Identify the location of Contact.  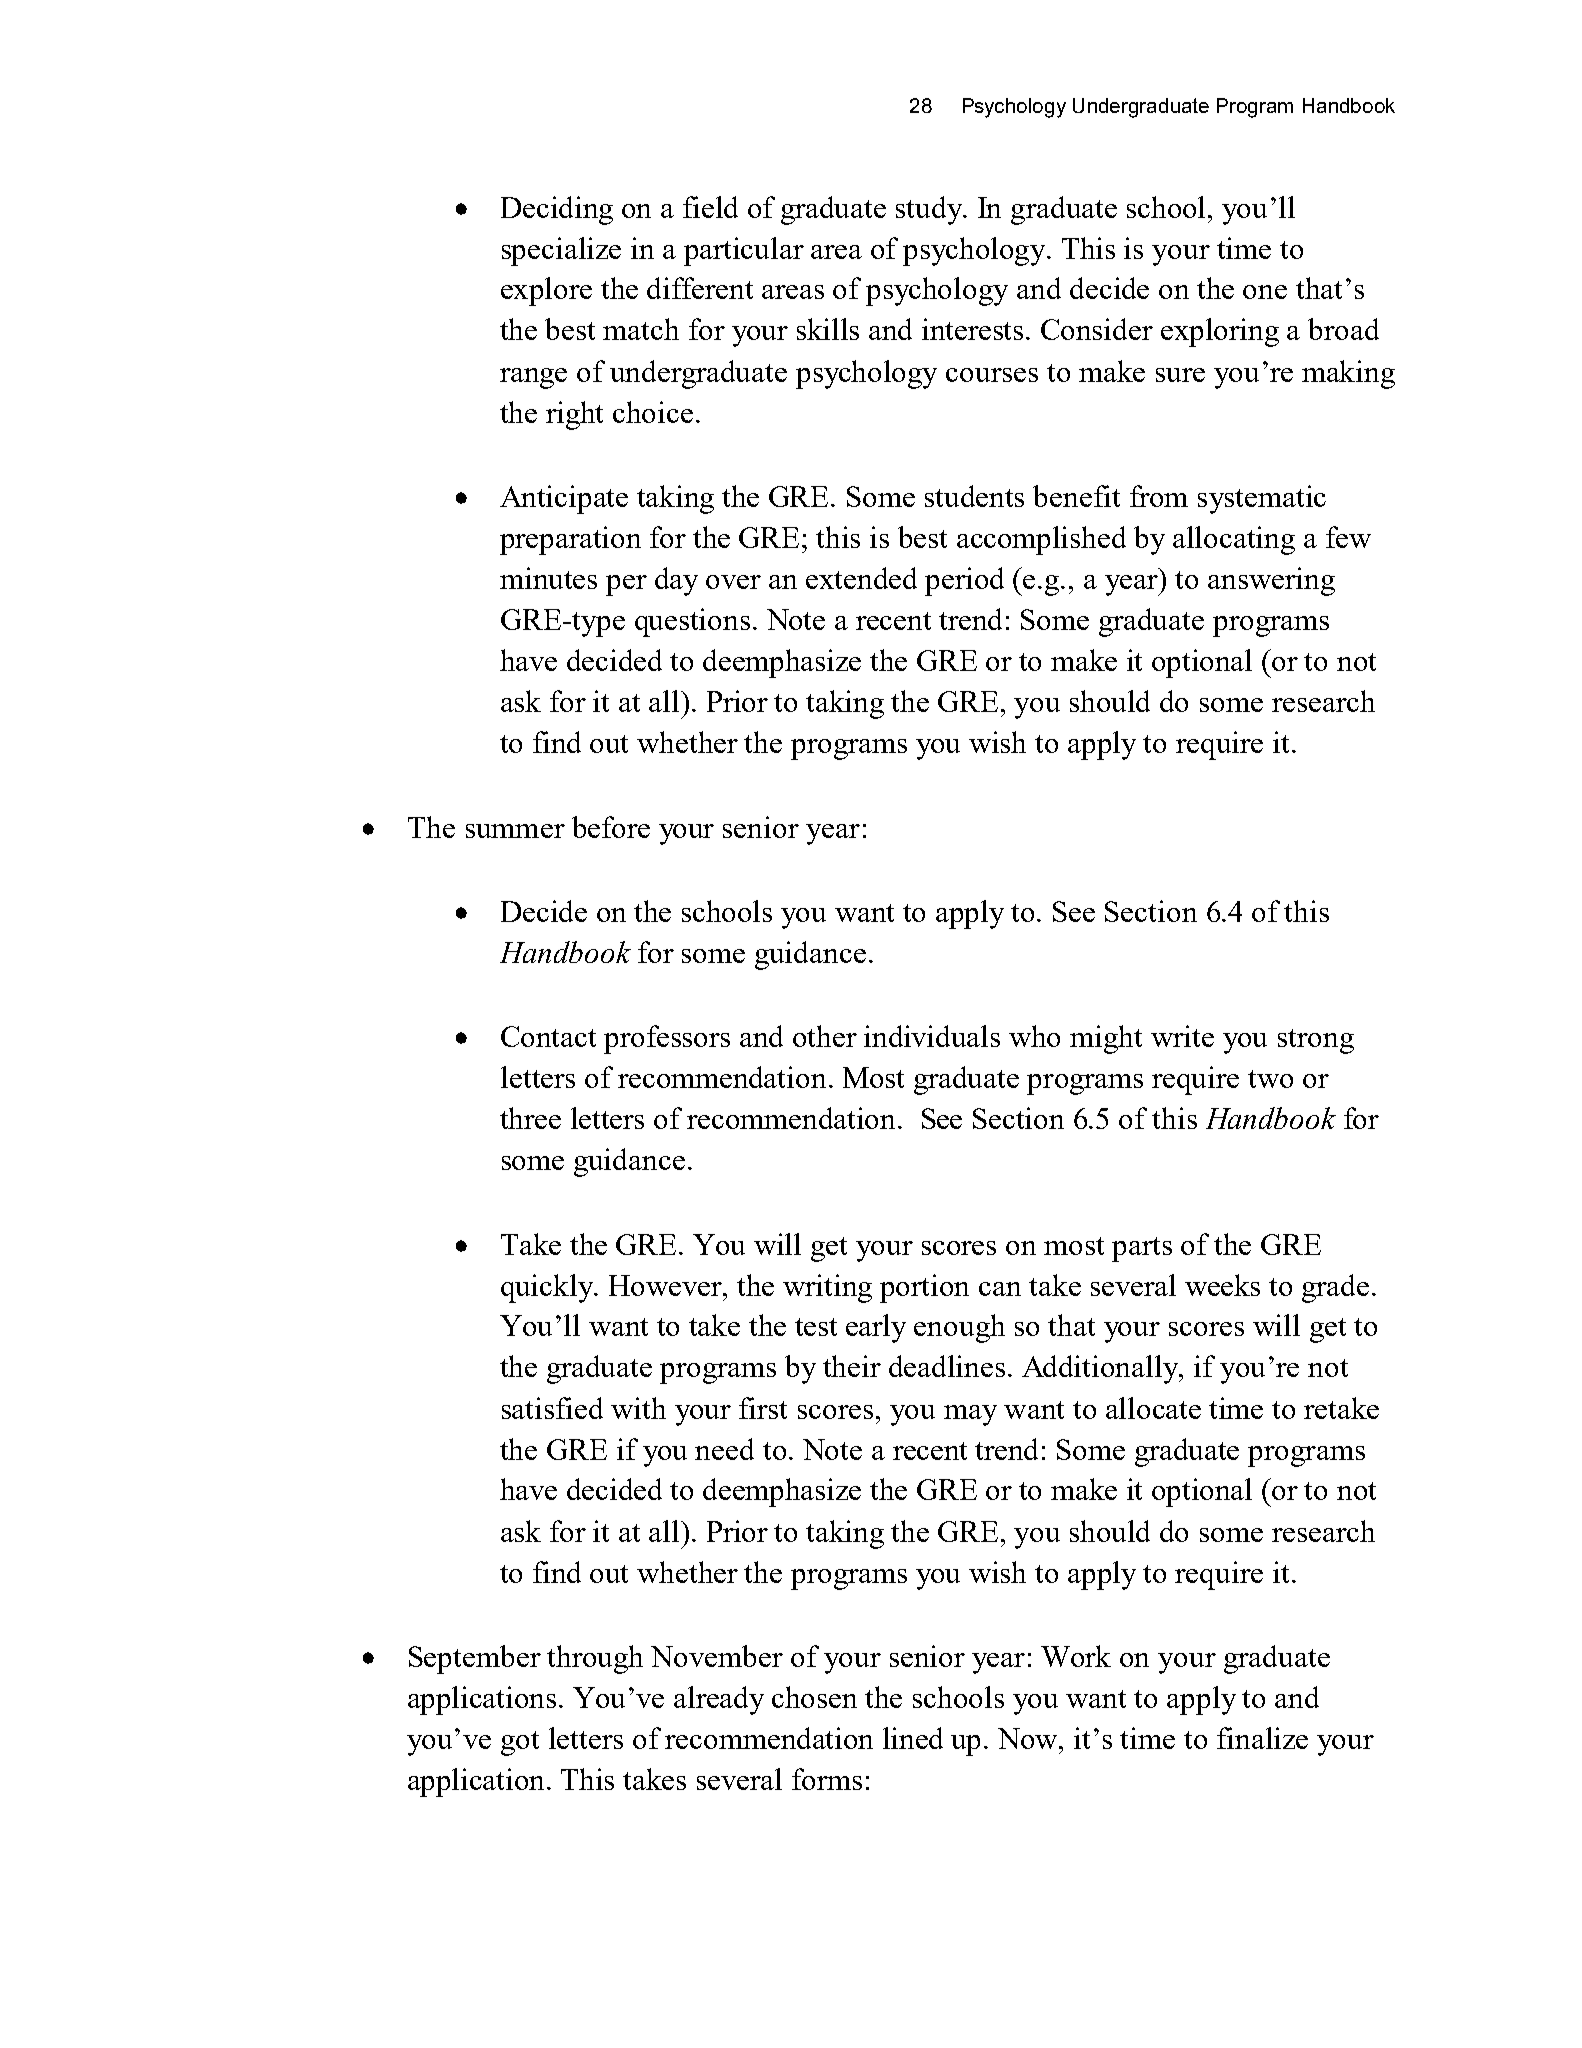
(548, 1036).
